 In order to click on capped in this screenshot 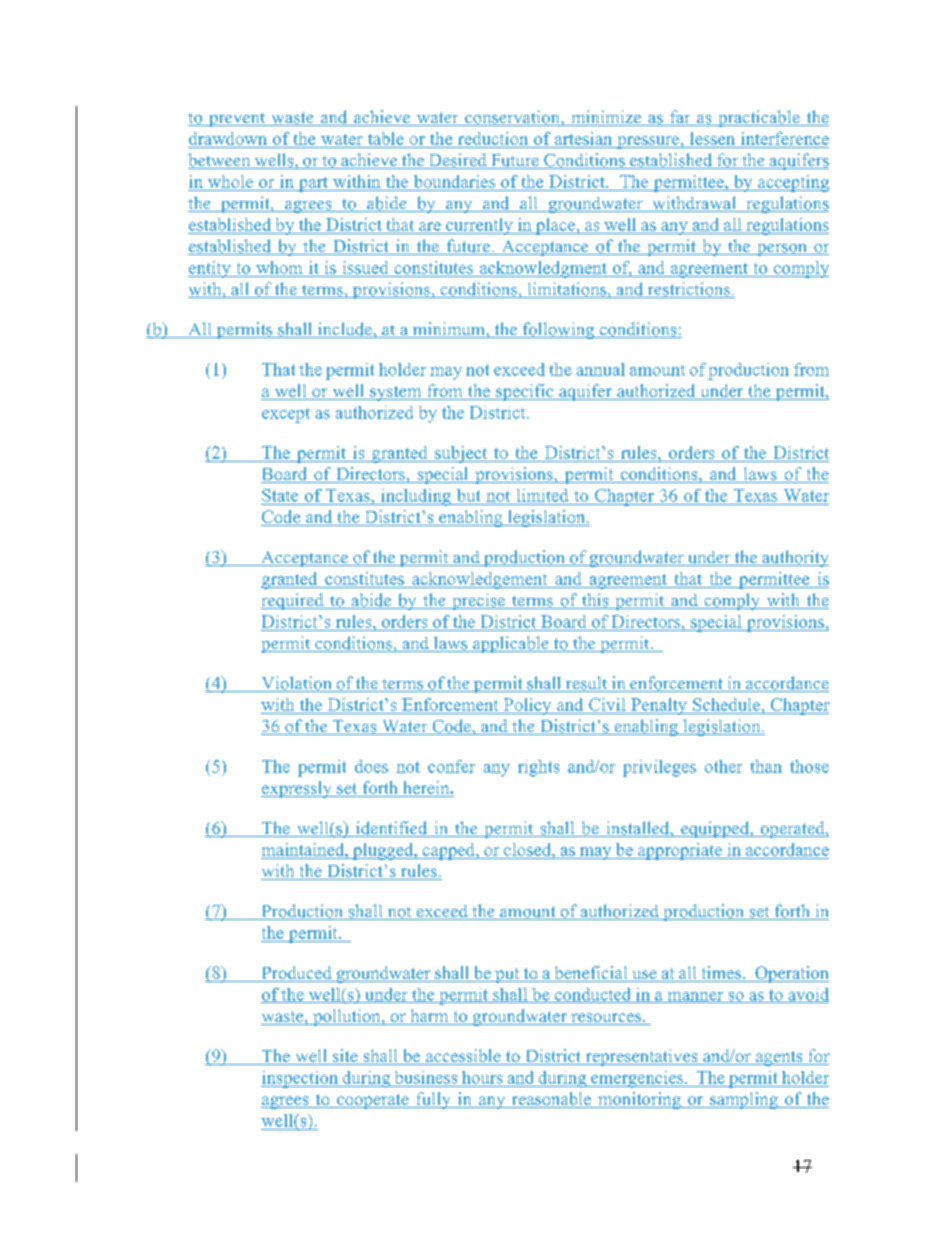, I will do `click(448, 851)`.
